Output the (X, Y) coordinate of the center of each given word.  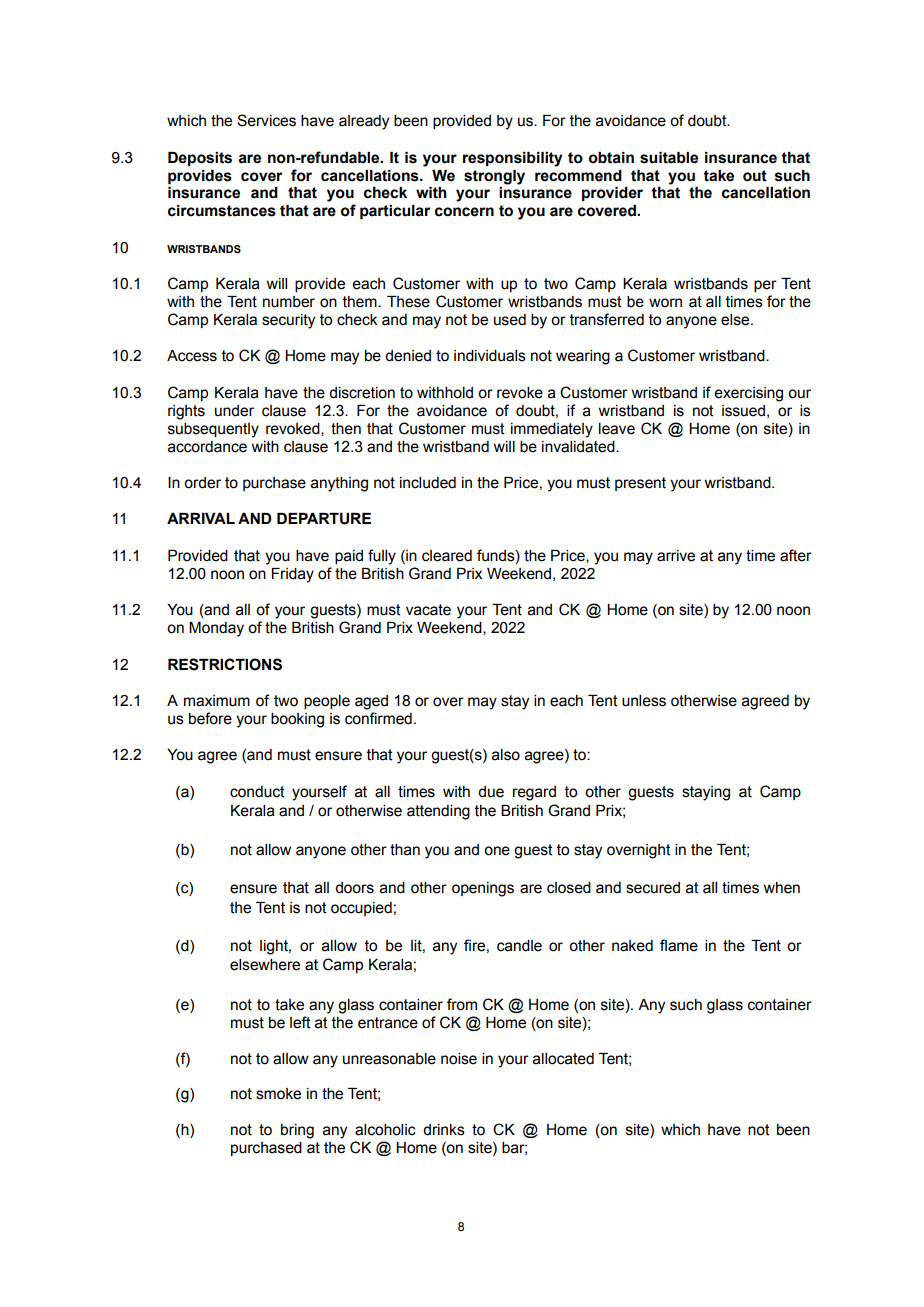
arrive (676, 556)
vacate (428, 610)
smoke (278, 1094)
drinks (444, 1130)
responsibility (513, 159)
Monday (216, 629)
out (755, 176)
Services (266, 120)
